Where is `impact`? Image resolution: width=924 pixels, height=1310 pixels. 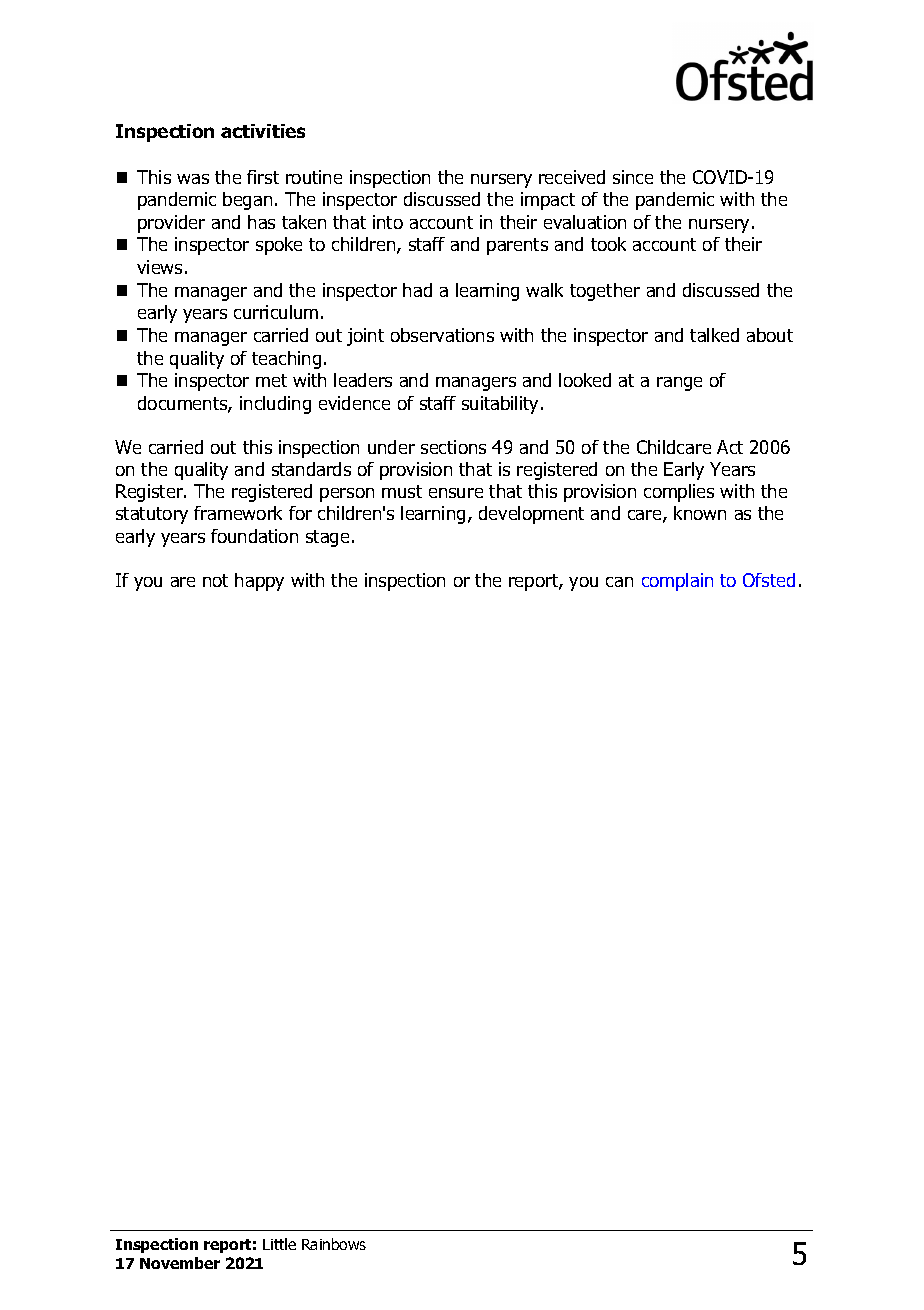
impact is located at coordinates (548, 201).
